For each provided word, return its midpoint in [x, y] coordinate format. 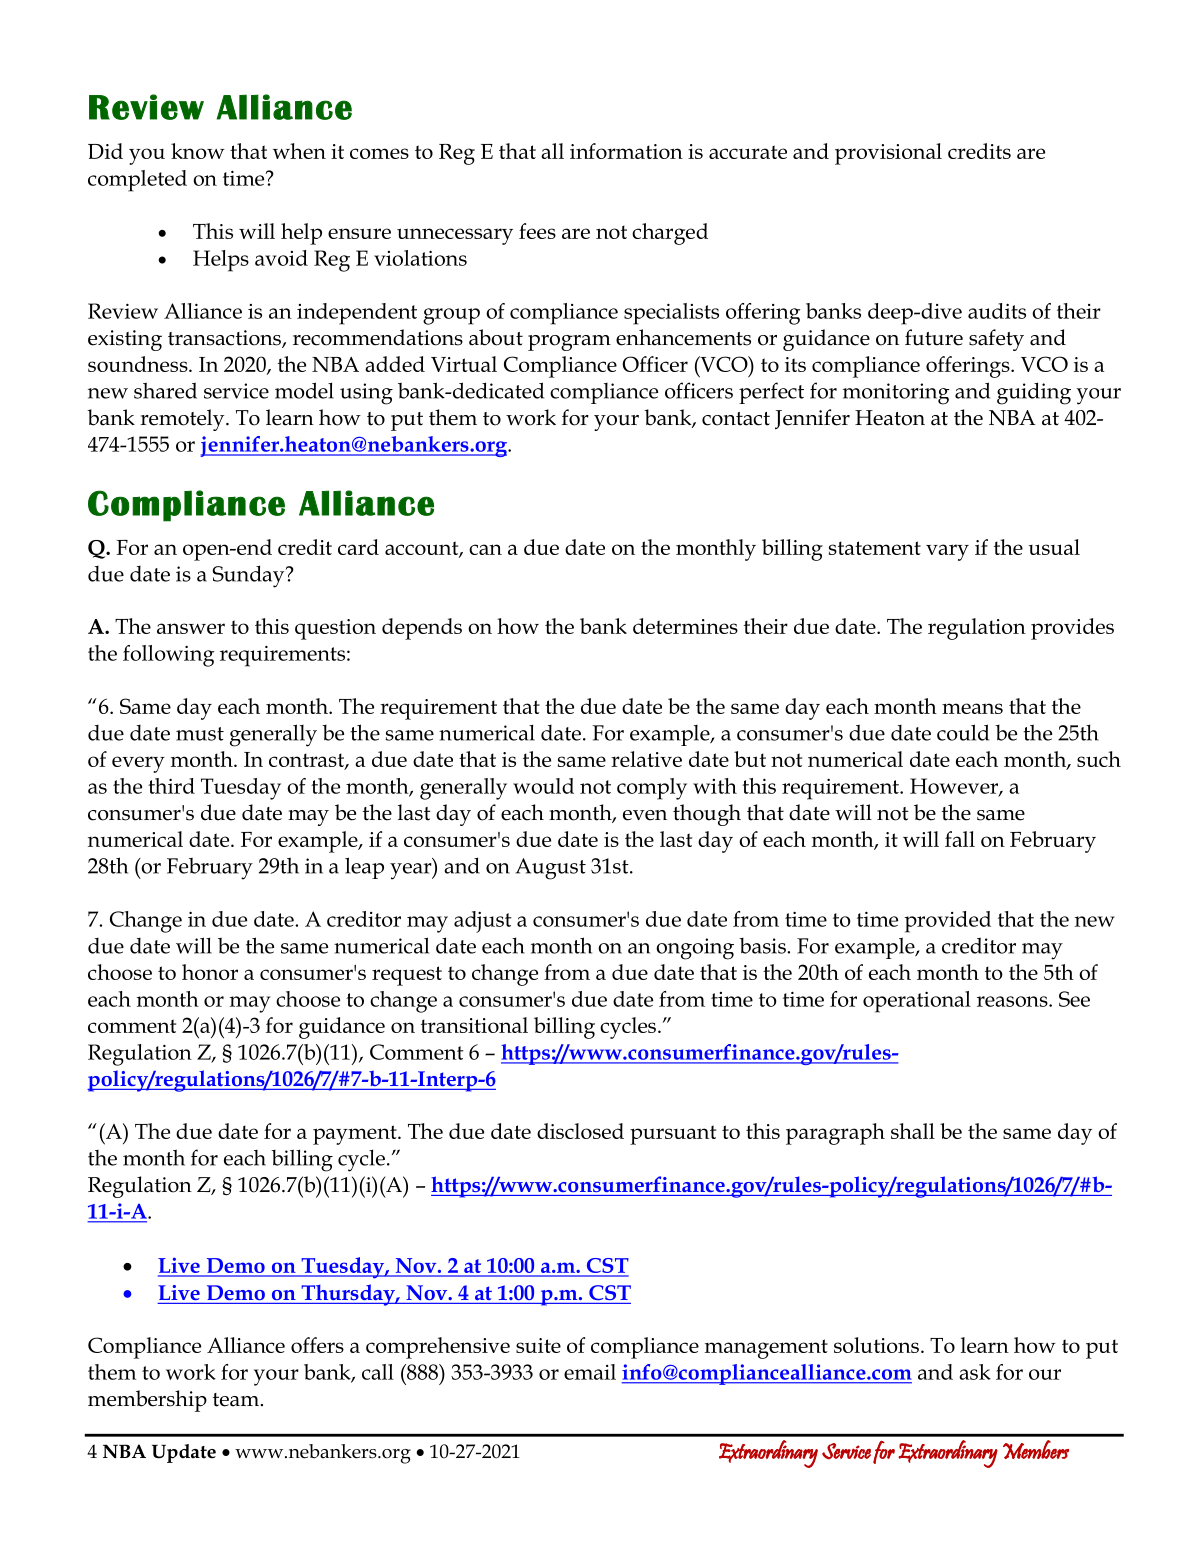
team [237, 1400]
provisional [888, 154]
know [198, 151]
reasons [1013, 1001]
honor [210, 972]
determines [685, 626]
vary [947, 552]
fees [537, 231]
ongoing [695, 949]
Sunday [250, 576]
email [590, 1372]
